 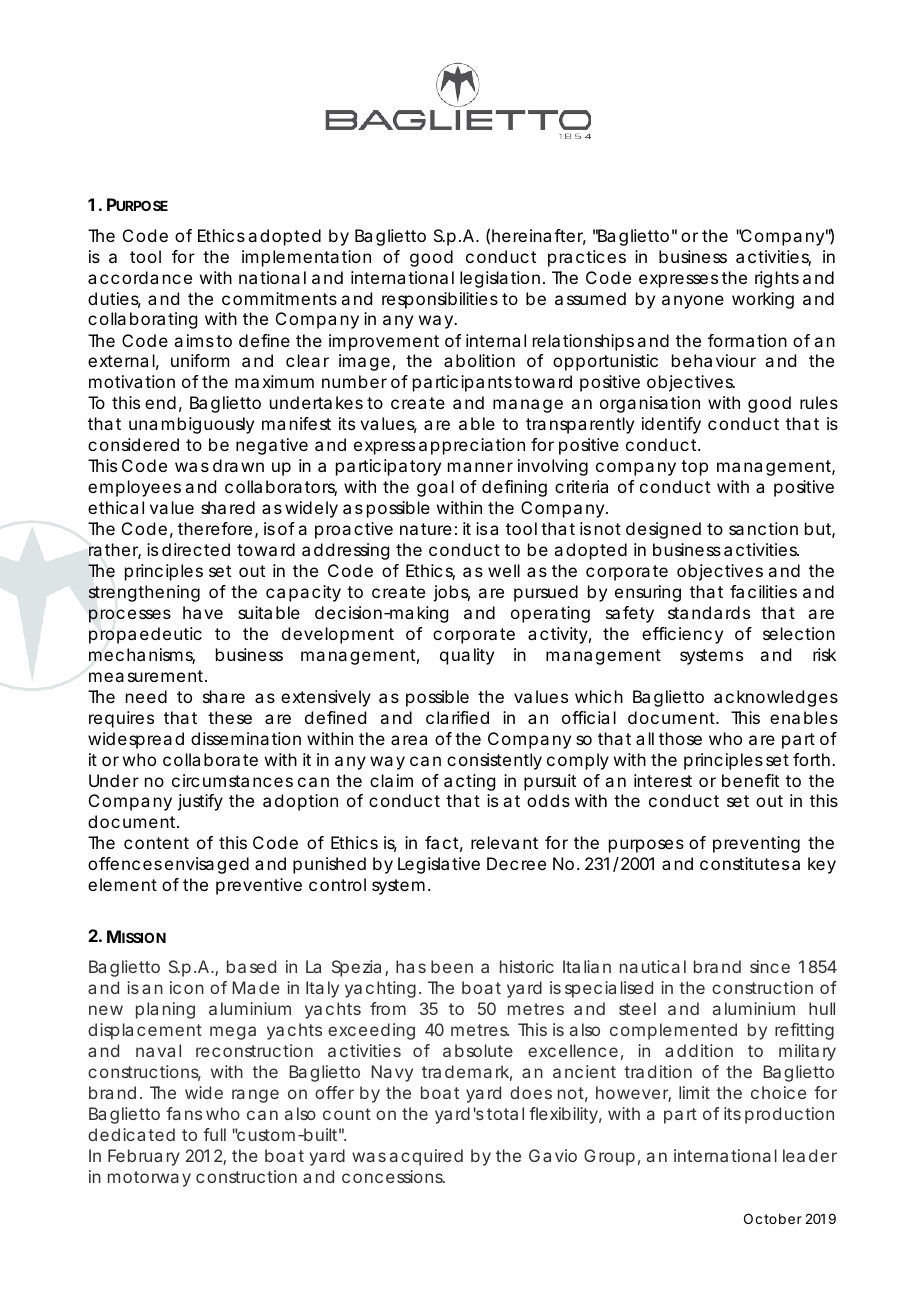 I want to click on acquired, so click(x=426, y=1157).
